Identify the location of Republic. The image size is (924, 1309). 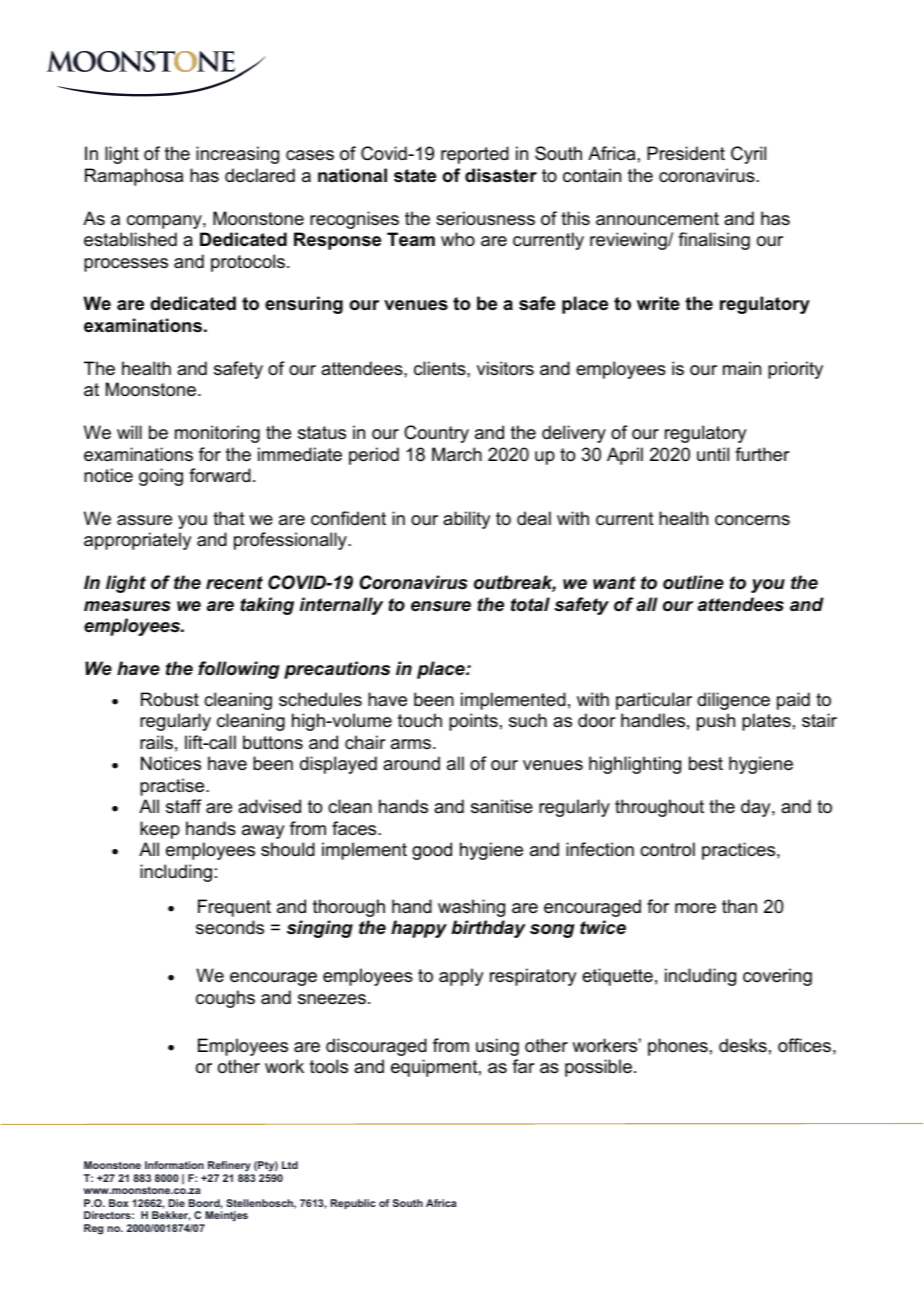
(353, 1204).
